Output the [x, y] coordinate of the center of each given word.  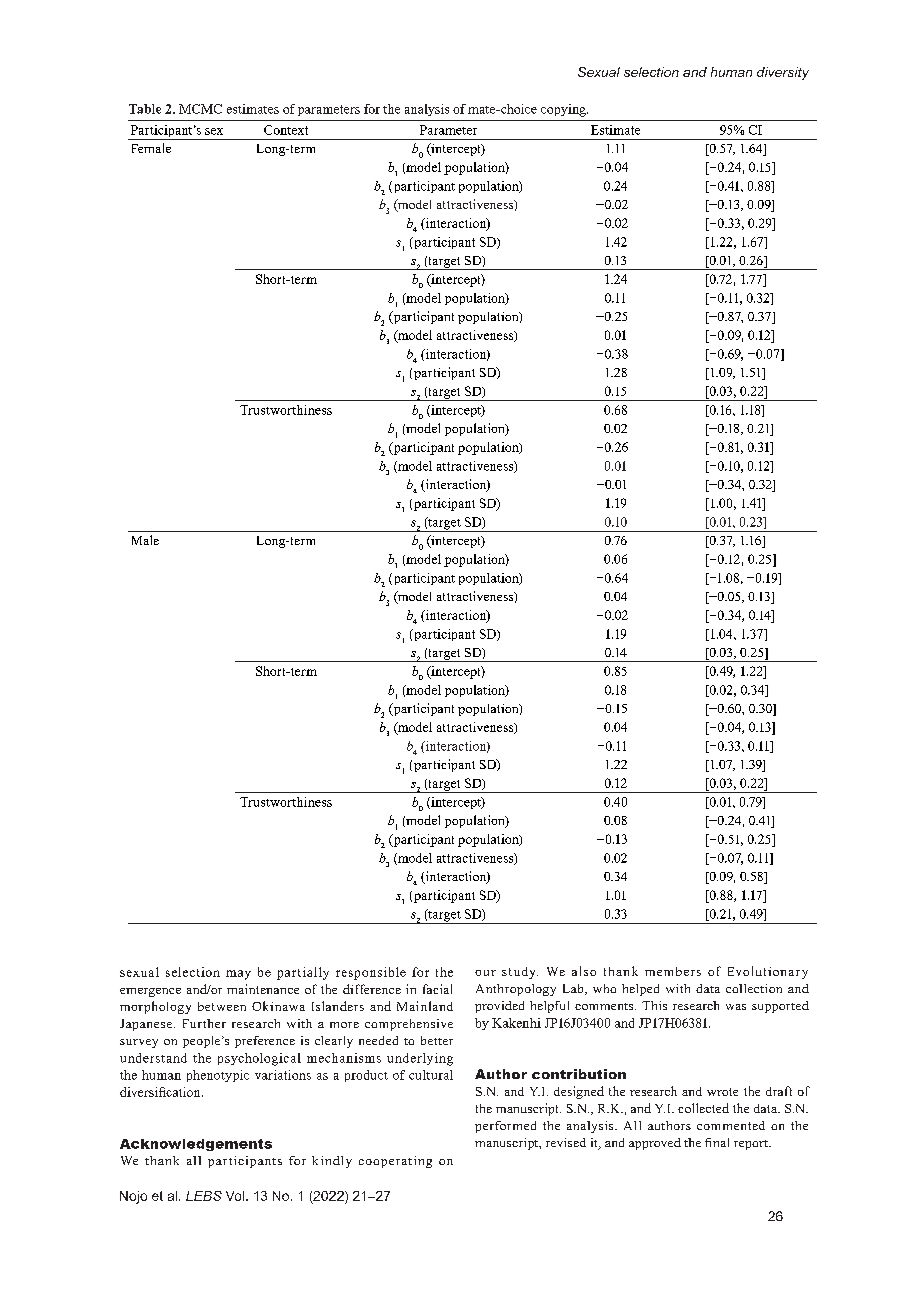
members [673, 971]
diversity [783, 73]
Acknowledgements [196, 1145]
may [238, 975]
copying [564, 110]
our [485, 973]
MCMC [200, 109]
